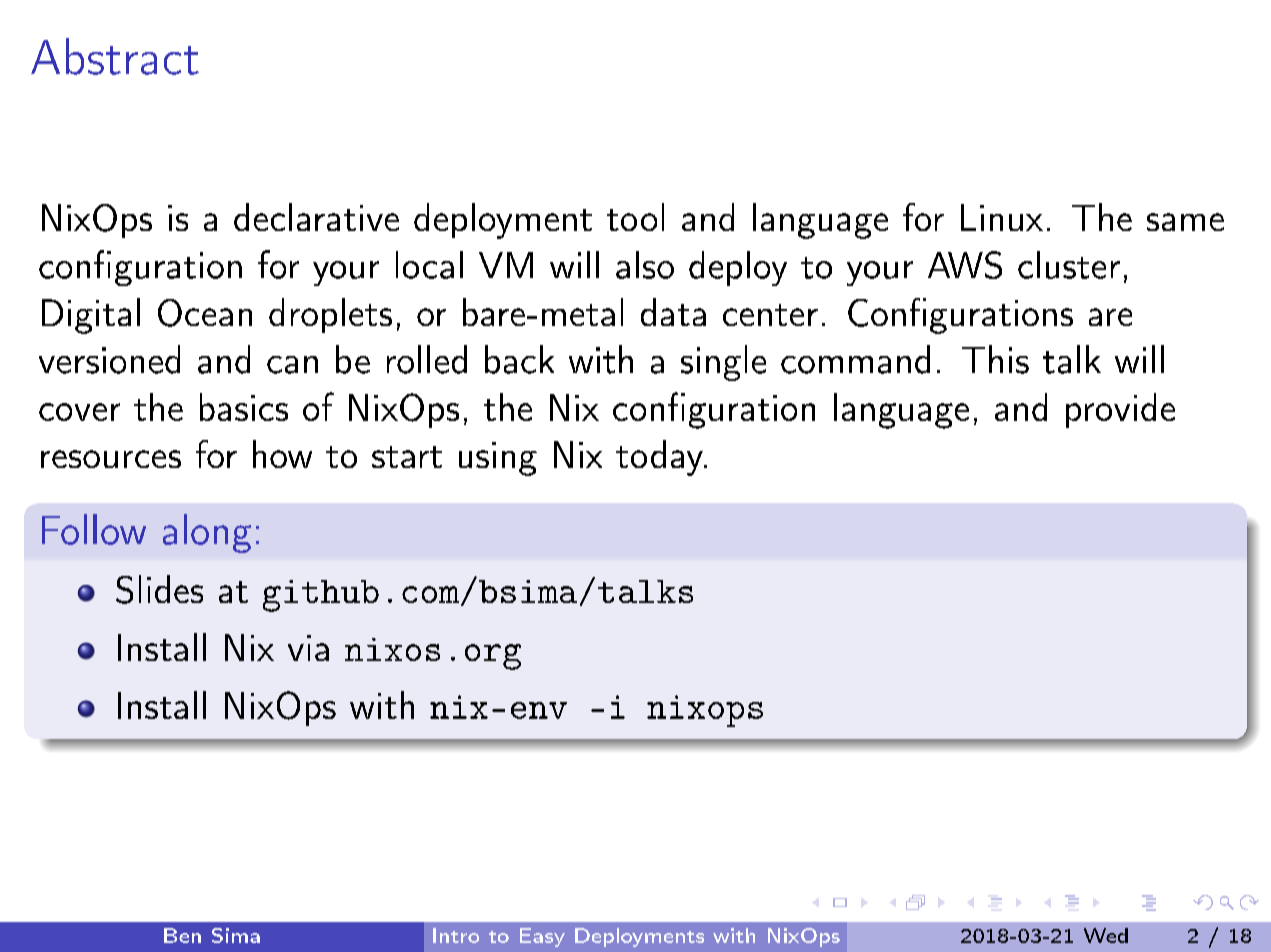 The width and height of the image is (1271, 952). I want to click on Wed, so click(1106, 935).
